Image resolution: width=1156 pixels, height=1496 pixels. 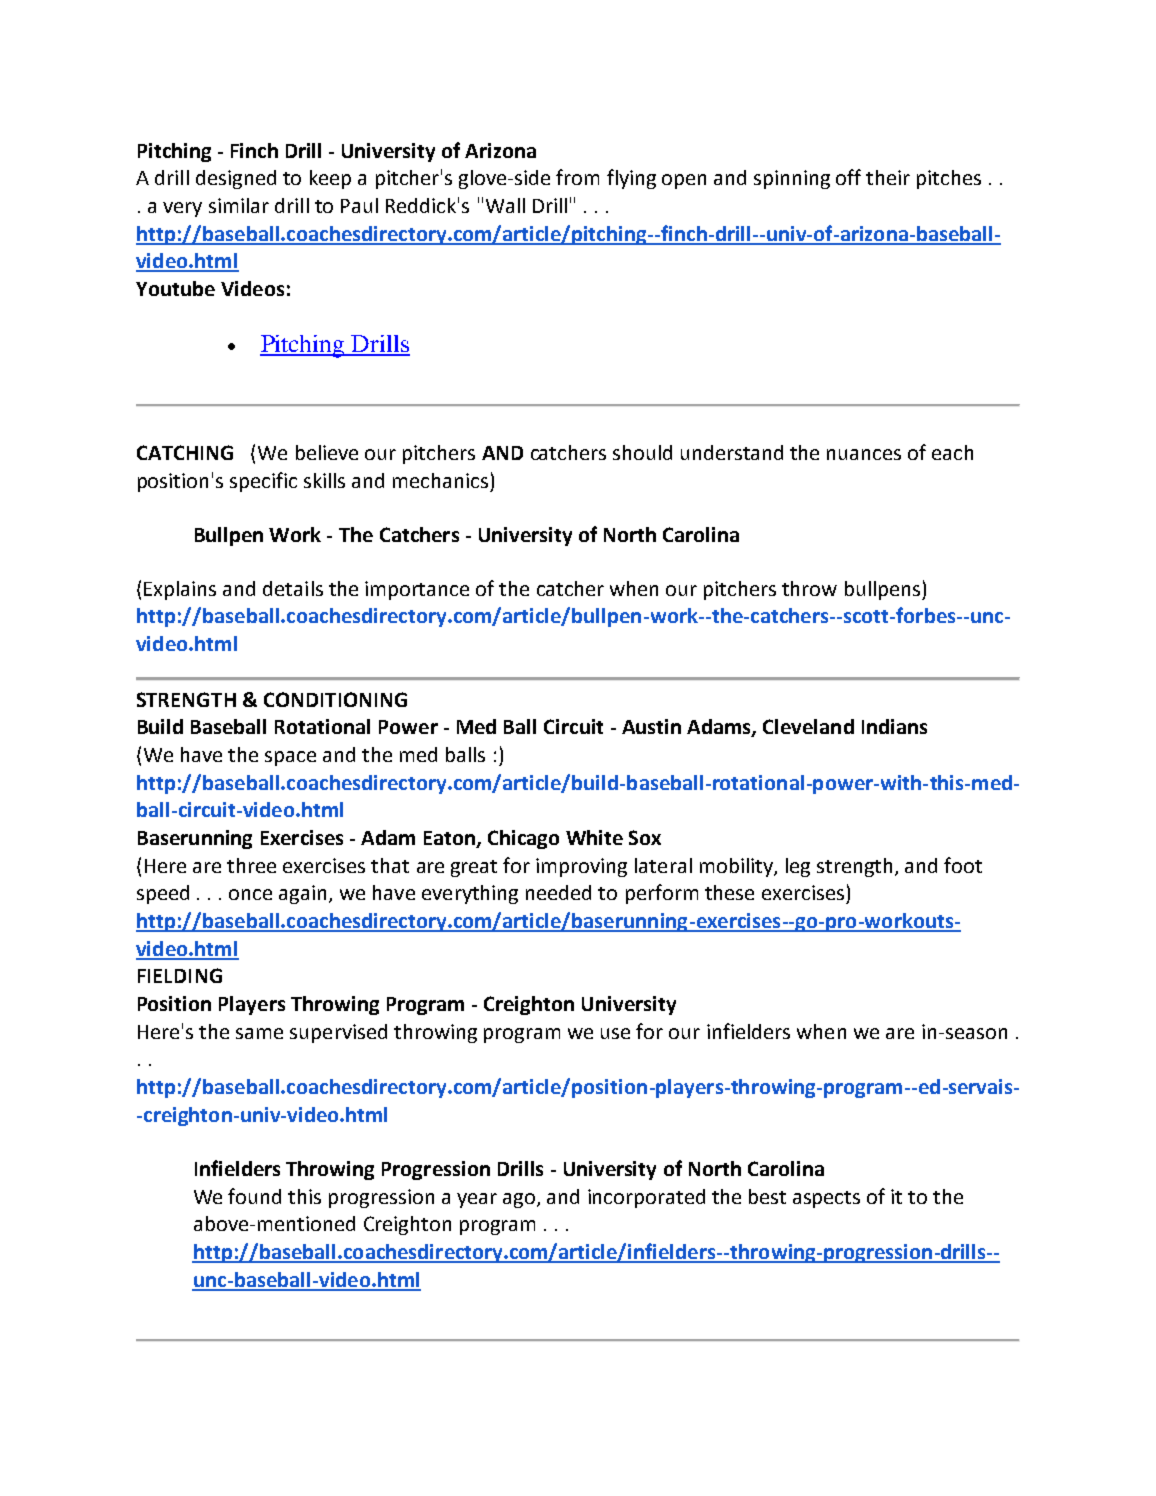 What do you see at coordinates (848, 177) in the screenshot?
I see `off` at bounding box center [848, 177].
